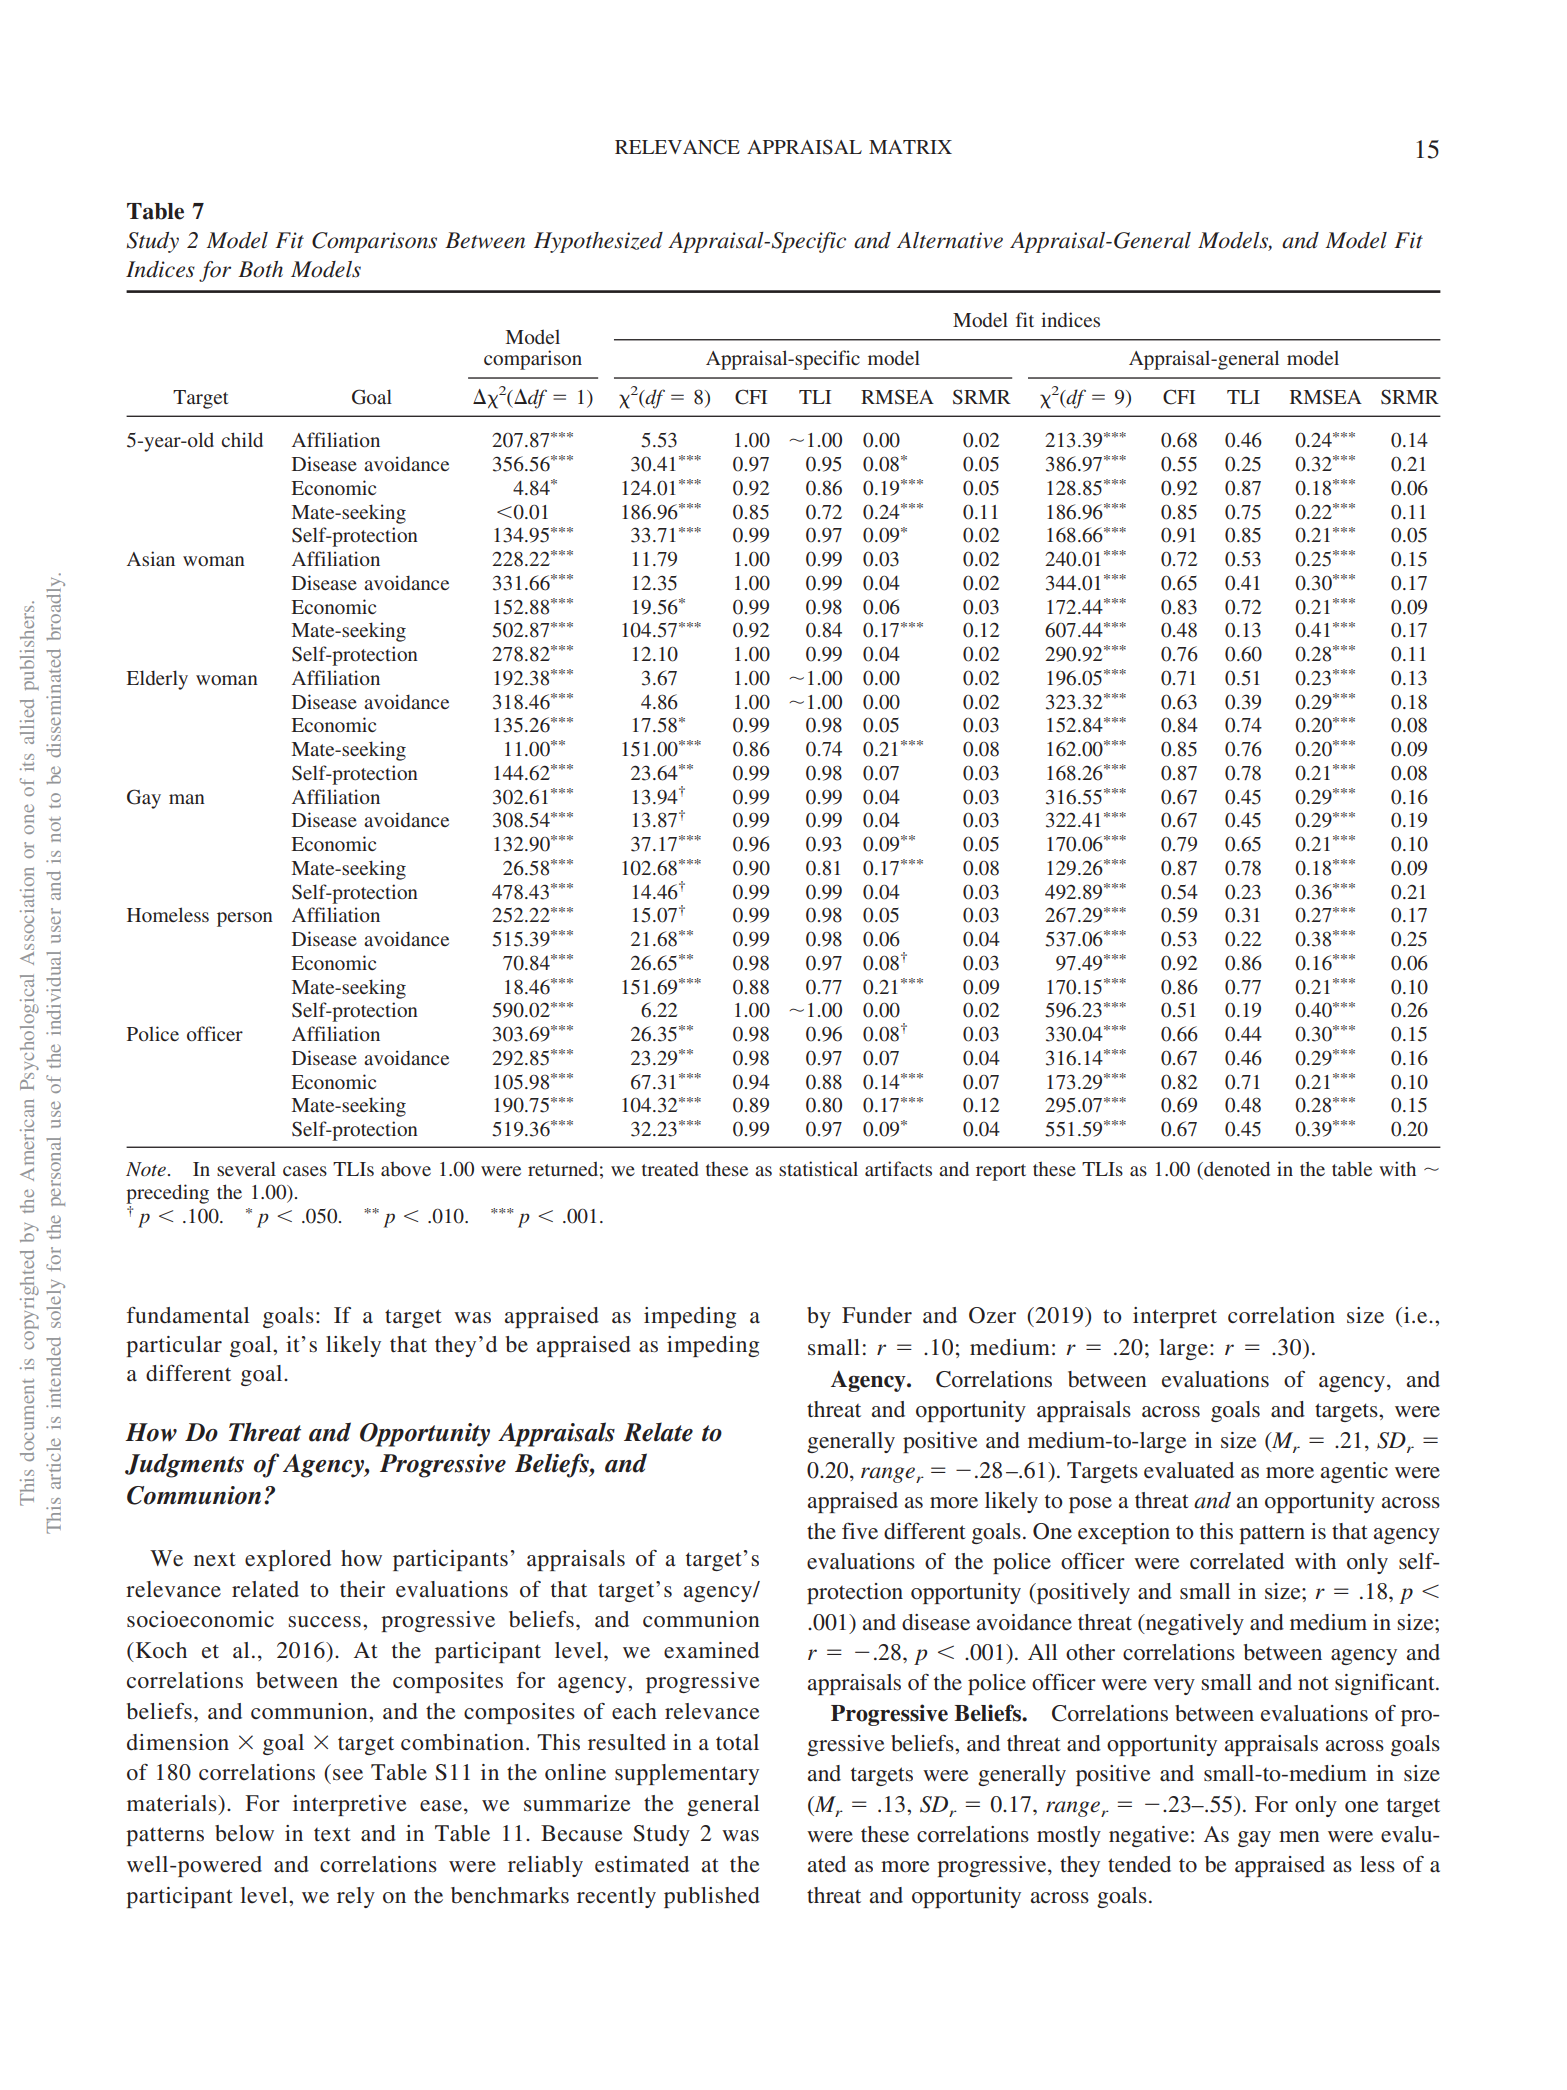  What do you see at coordinates (260, 269) in the document?
I see `Both` at bounding box center [260, 269].
